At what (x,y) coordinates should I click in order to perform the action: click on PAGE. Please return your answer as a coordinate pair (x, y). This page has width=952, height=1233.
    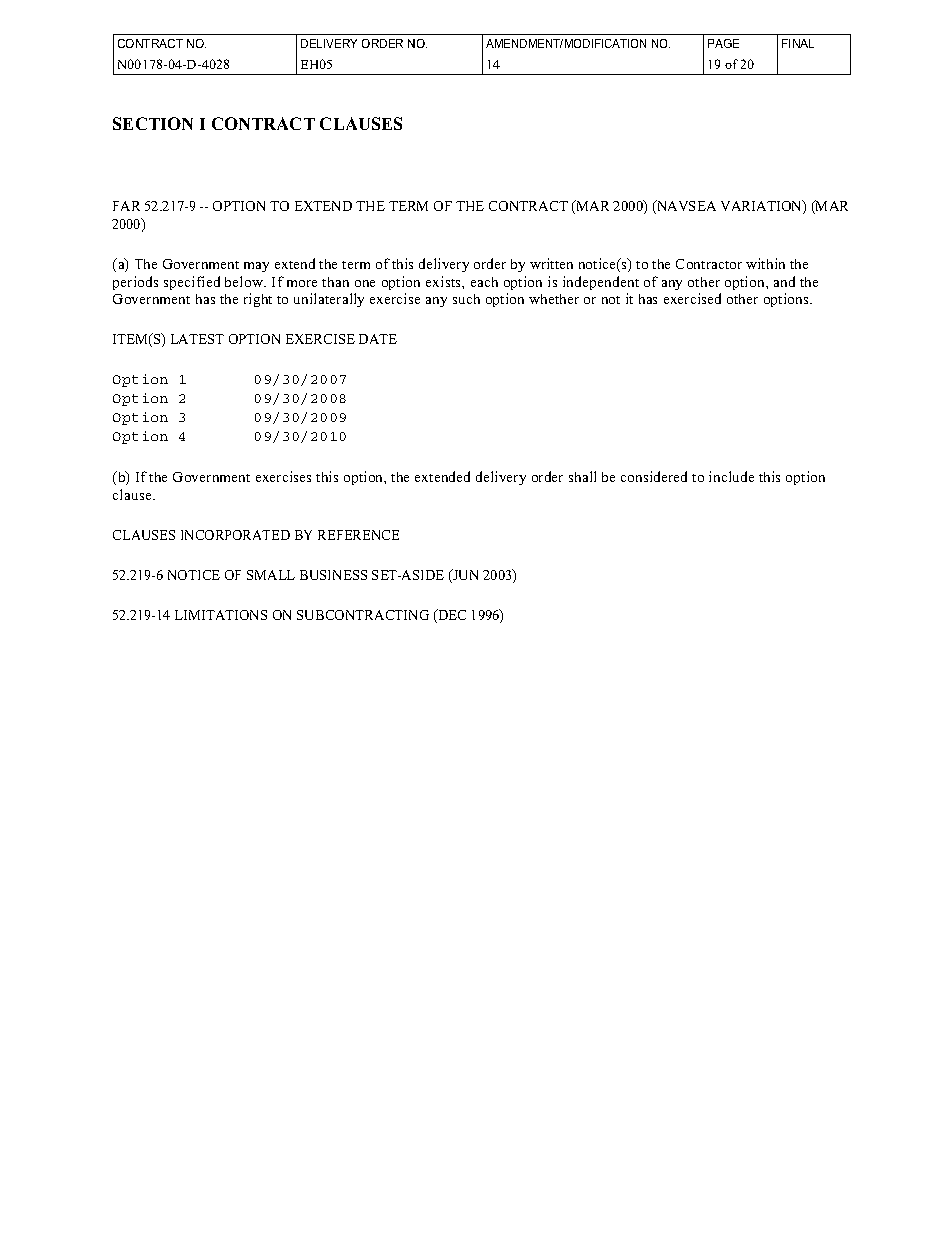
    Looking at the image, I should click on (723, 43).
